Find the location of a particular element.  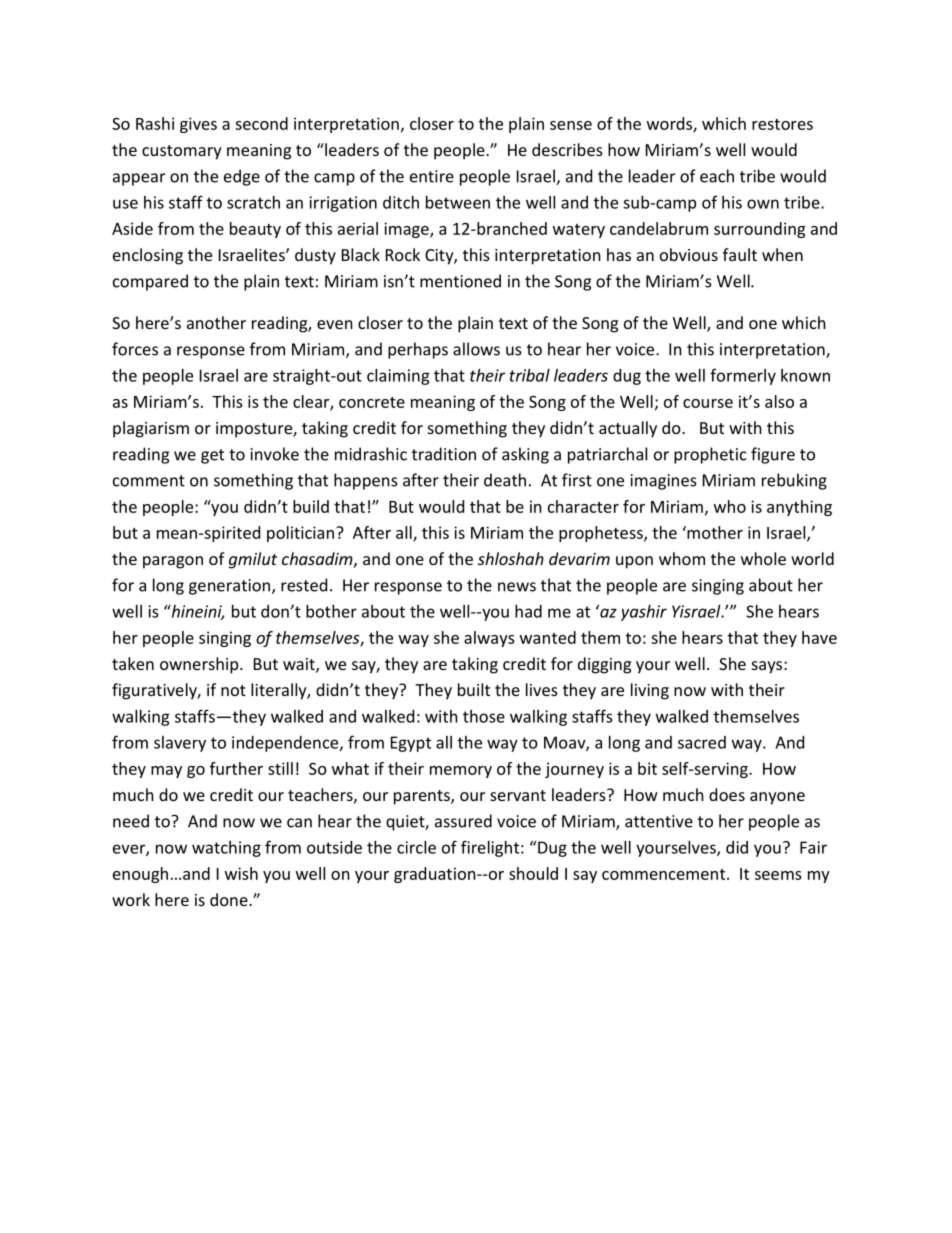

entire is located at coordinates (432, 176).
